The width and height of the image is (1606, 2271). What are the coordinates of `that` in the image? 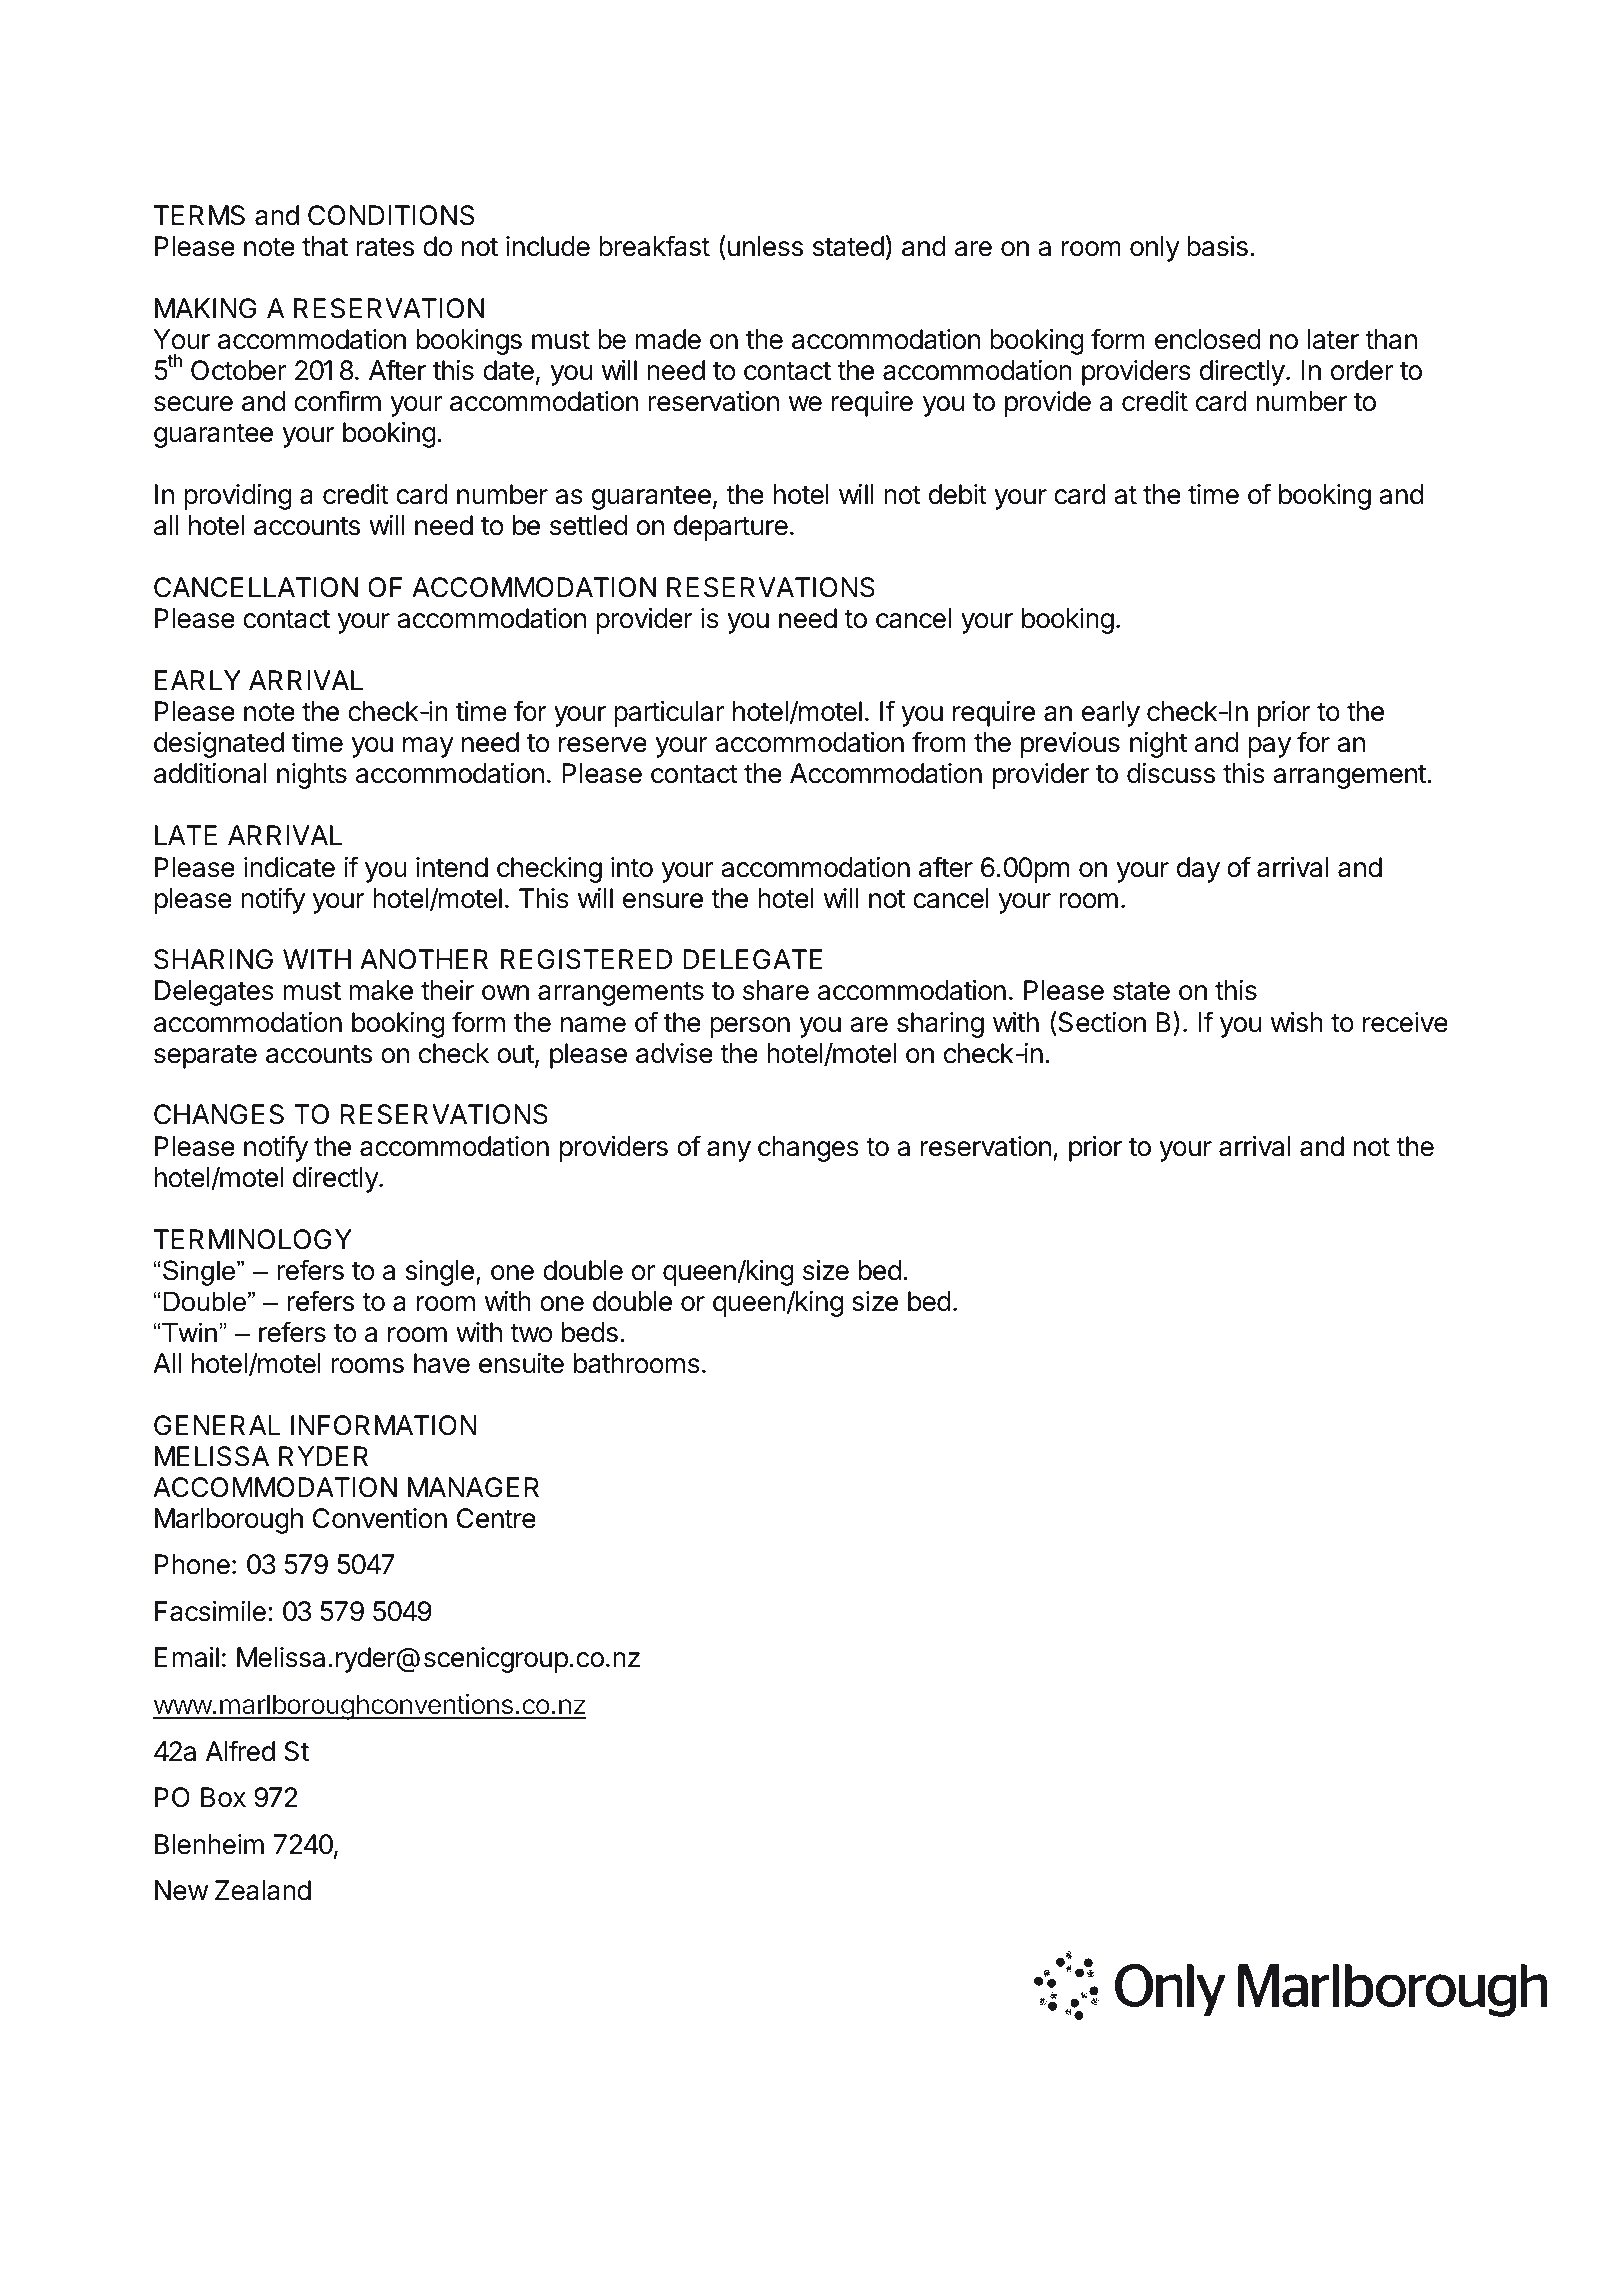 It's located at (325, 246).
